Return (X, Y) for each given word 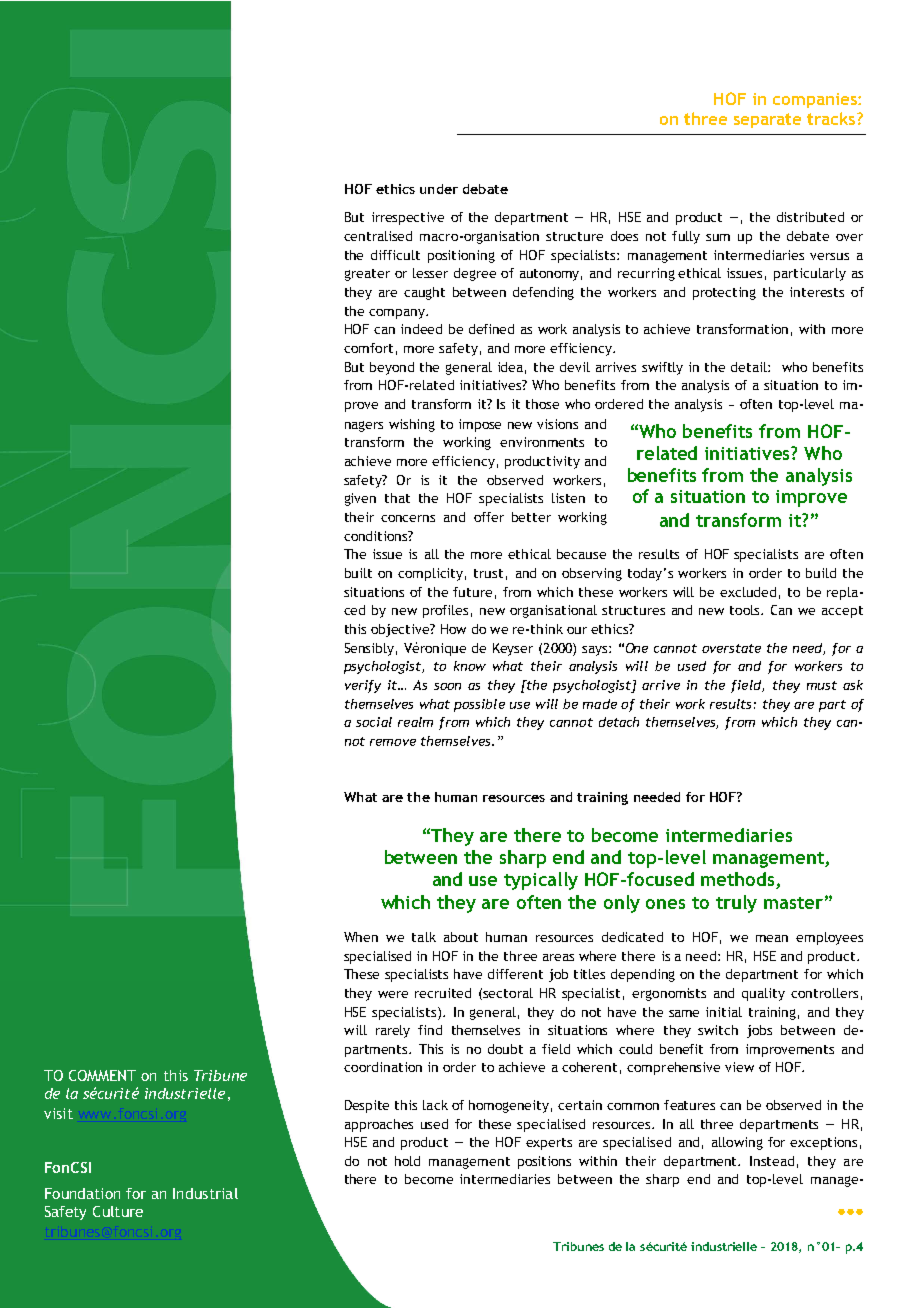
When (361, 937)
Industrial (205, 1193)
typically (541, 881)
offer (489, 517)
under (439, 189)
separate (767, 120)
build (821, 573)
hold (407, 1161)
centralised (378, 236)
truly (736, 904)
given (360, 499)
